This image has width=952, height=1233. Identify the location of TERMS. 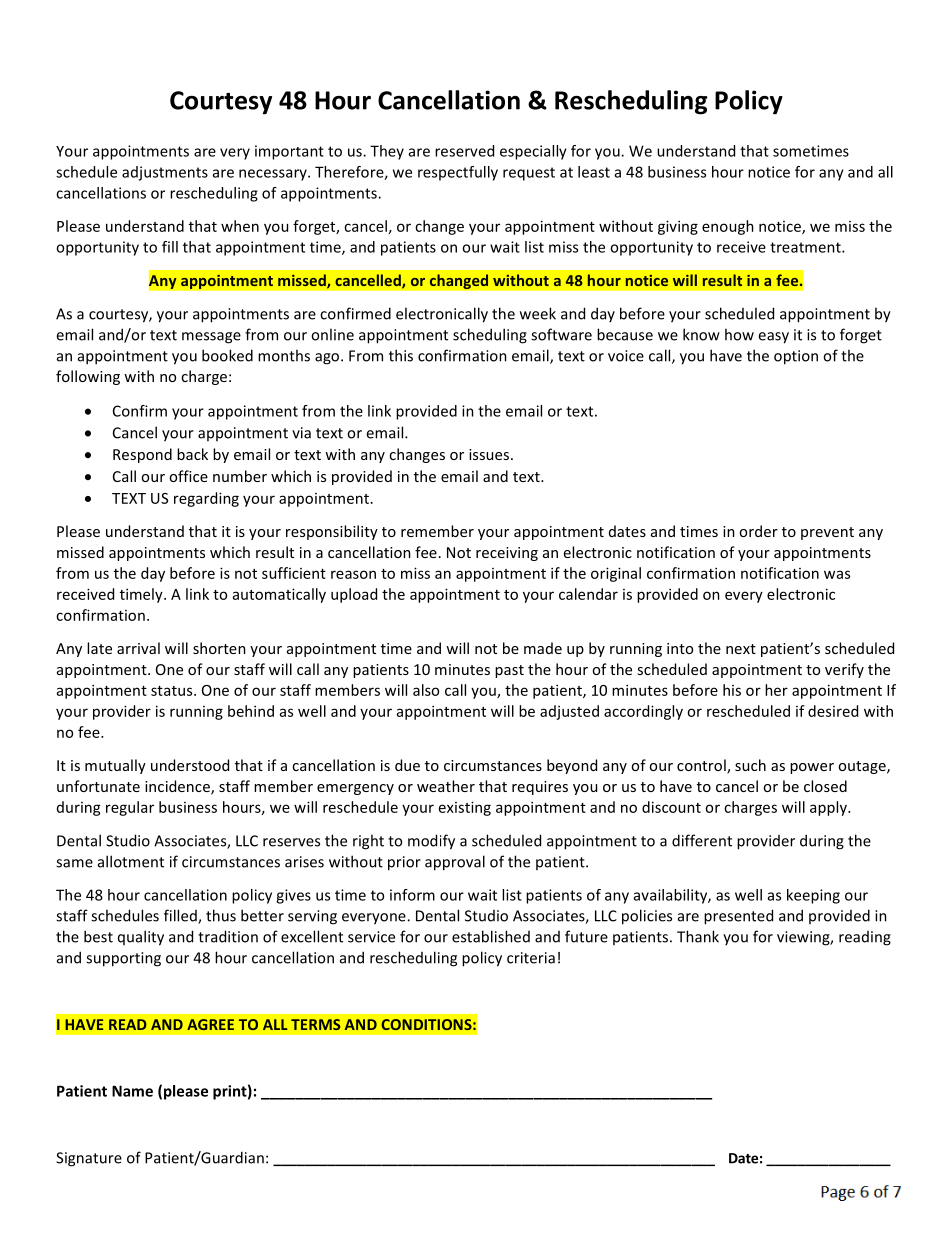
(315, 1024).
